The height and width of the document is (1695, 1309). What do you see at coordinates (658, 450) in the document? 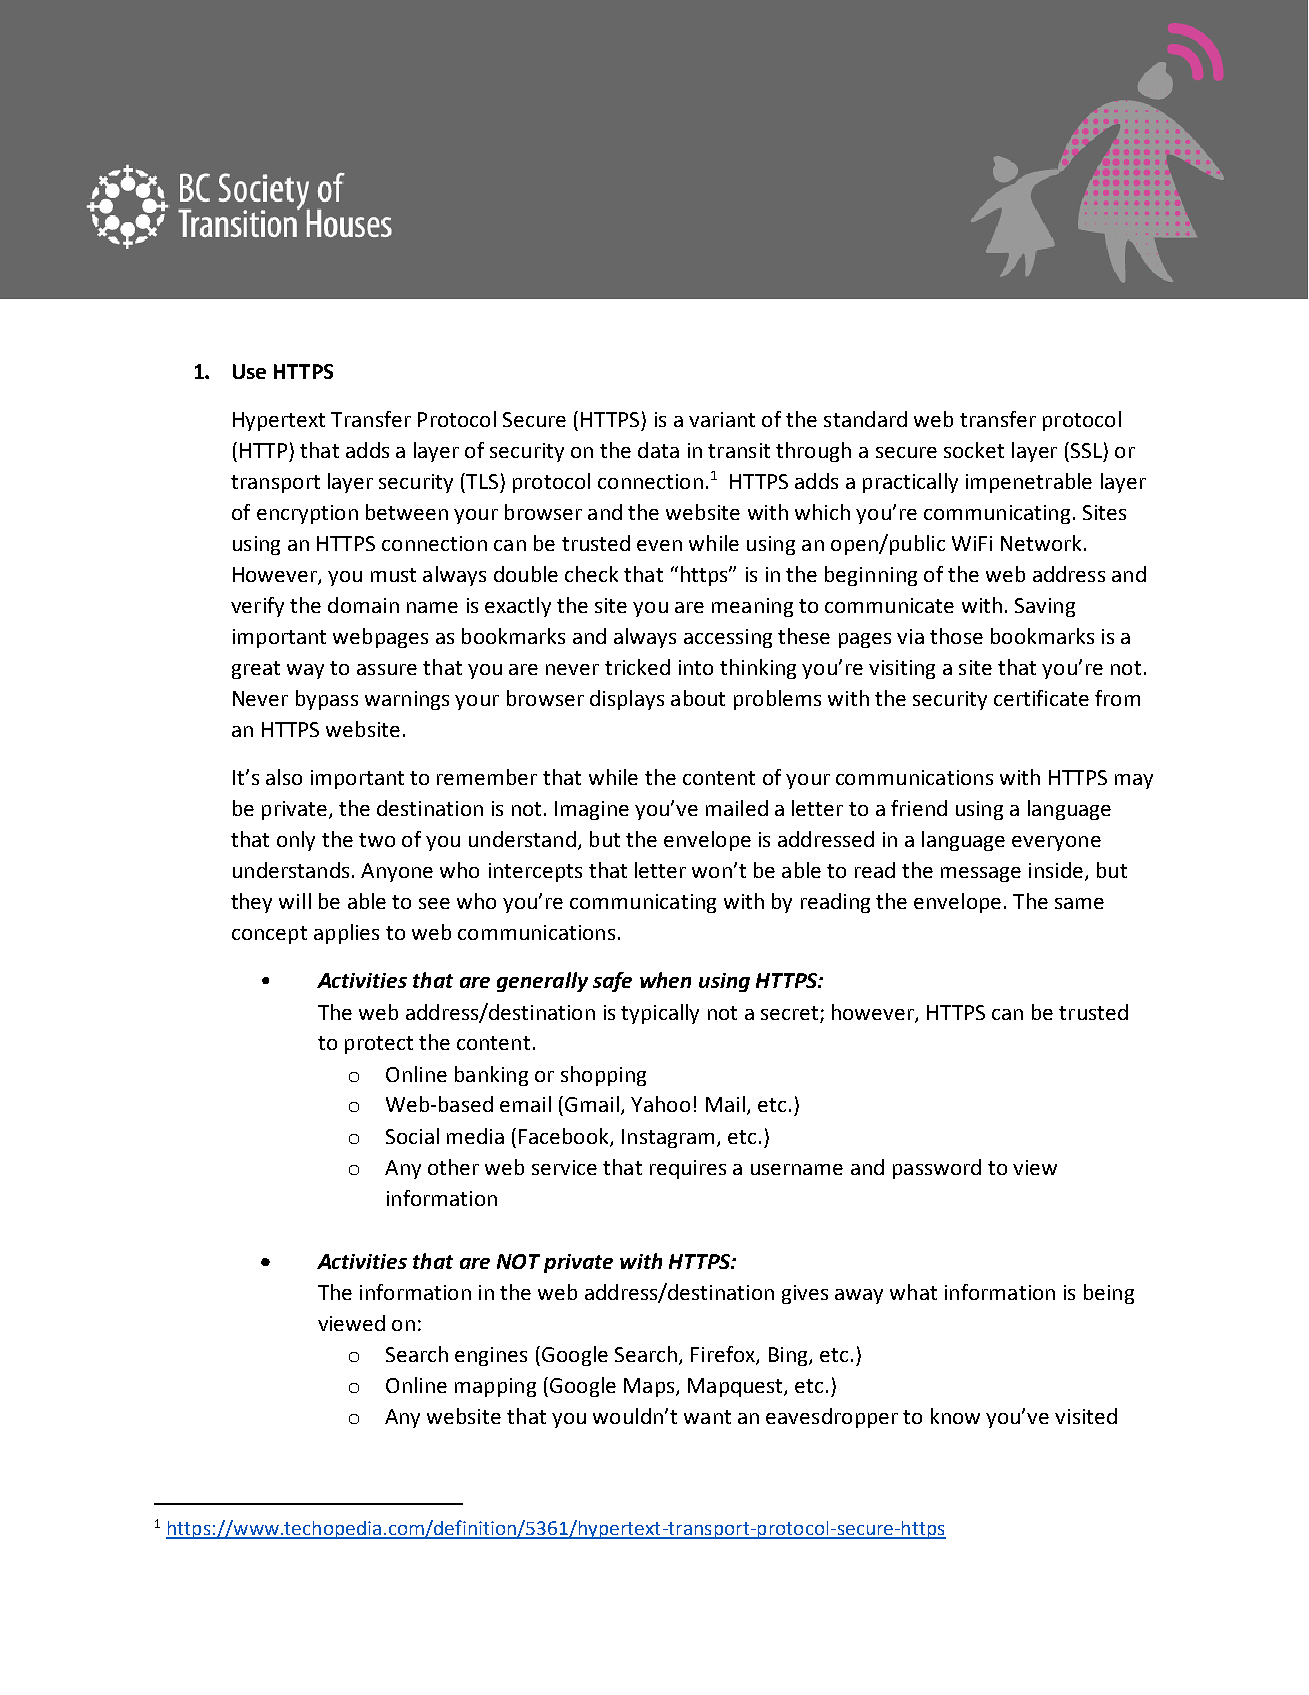
I see `data` at bounding box center [658, 450].
